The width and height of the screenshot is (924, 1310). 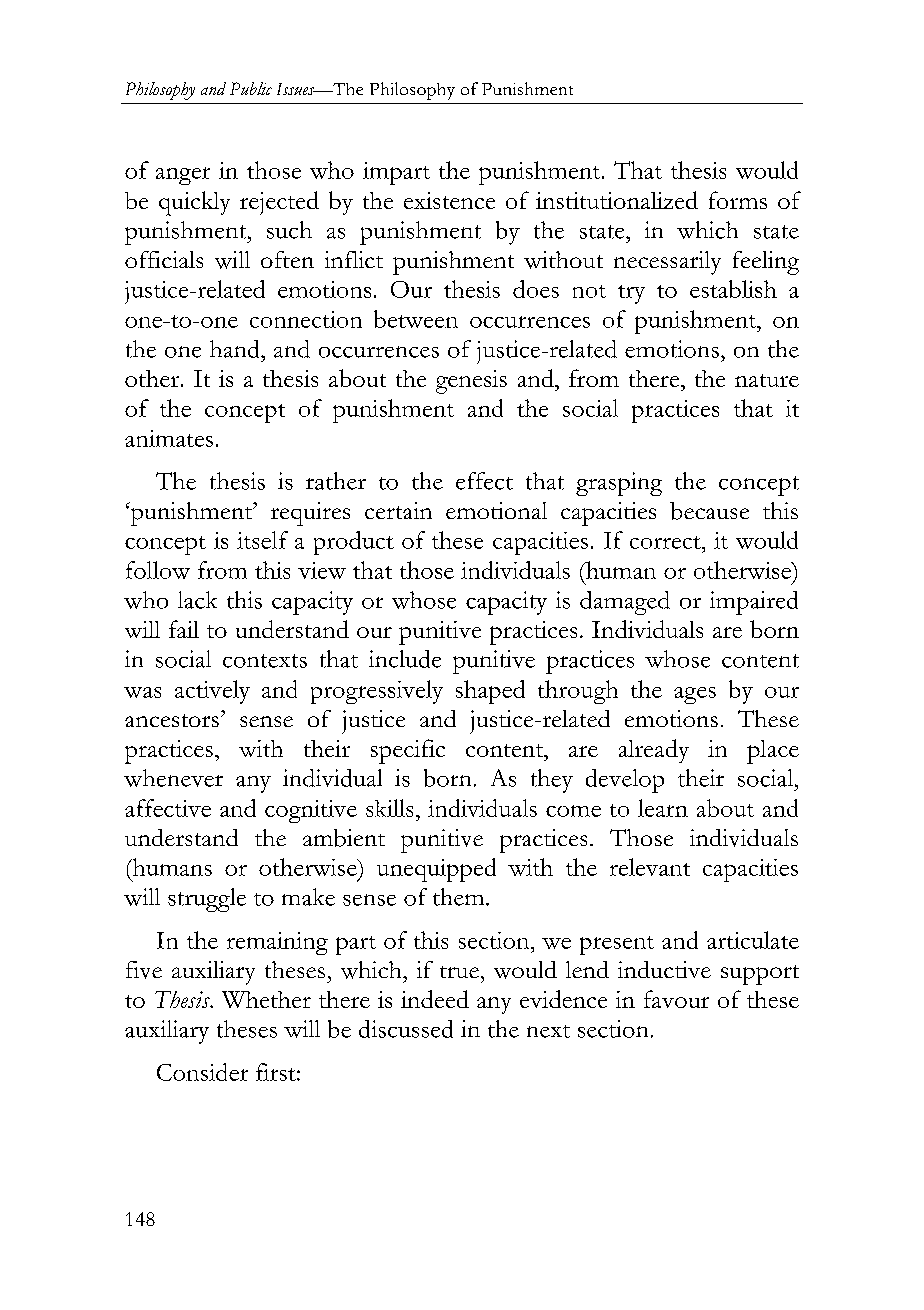 What do you see at coordinates (449, 200) in the screenshot?
I see `existence` at bounding box center [449, 200].
